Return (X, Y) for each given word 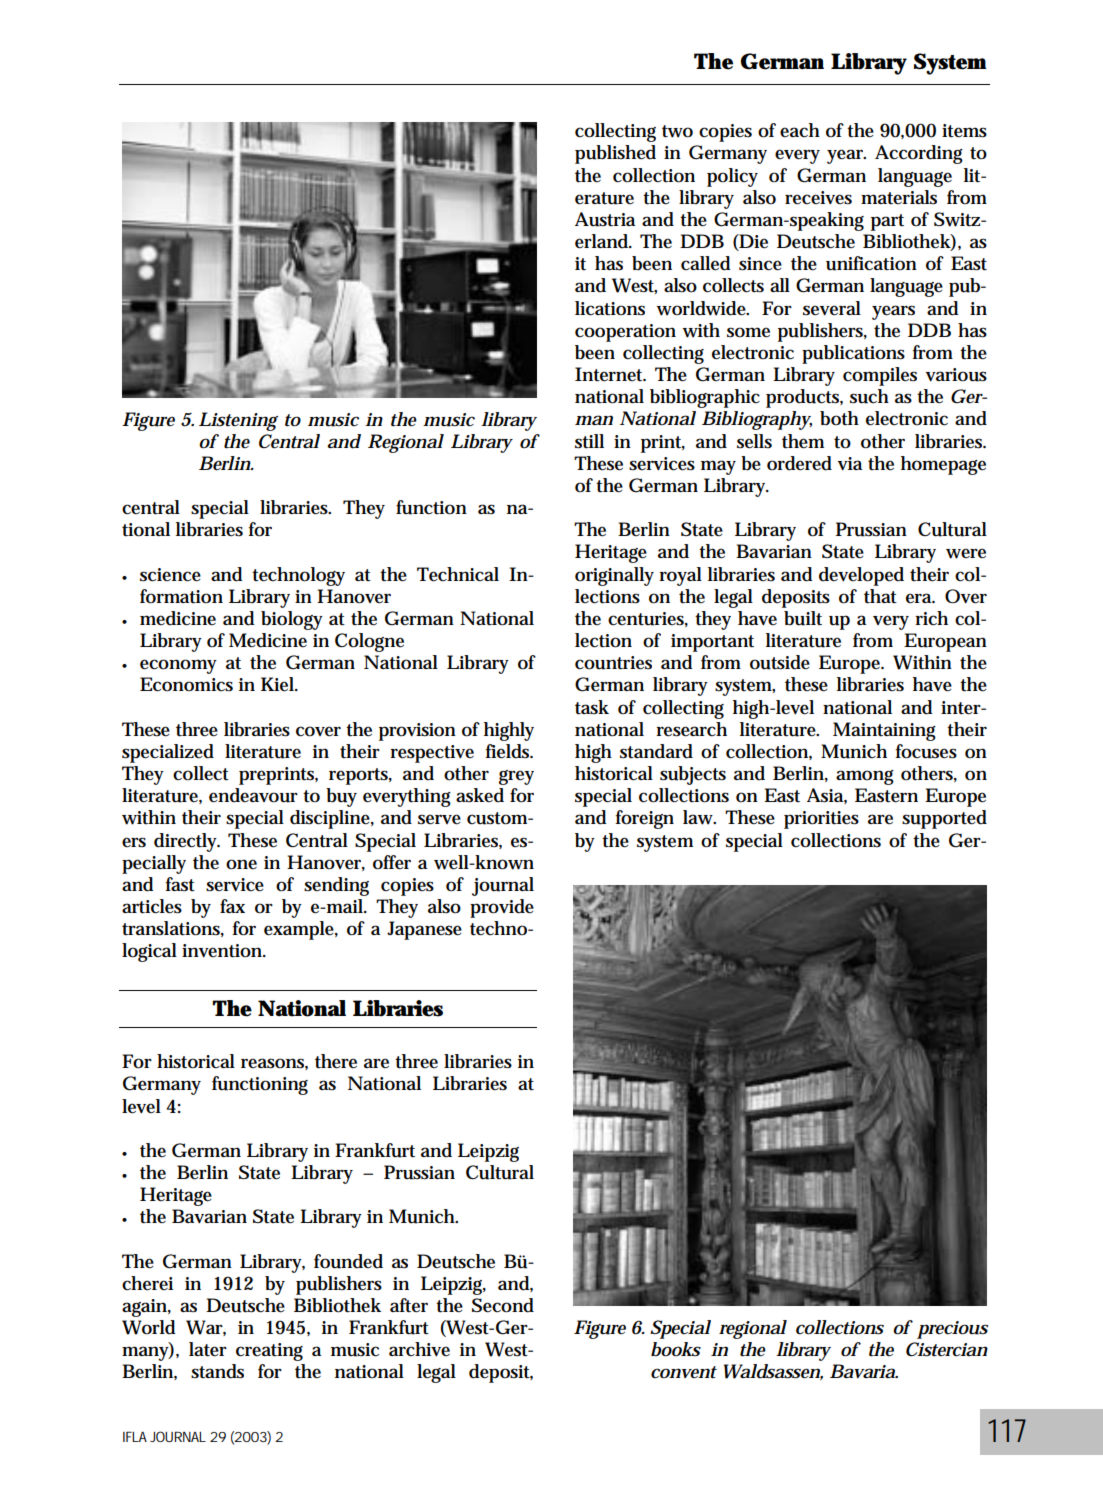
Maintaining (884, 731)
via (849, 463)
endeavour (253, 795)
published (615, 154)
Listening (238, 421)
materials (899, 197)
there (336, 1061)
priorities (821, 820)
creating (269, 1352)
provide (502, 908)
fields (509, 751)
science (170, 575)
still (589, 441)
